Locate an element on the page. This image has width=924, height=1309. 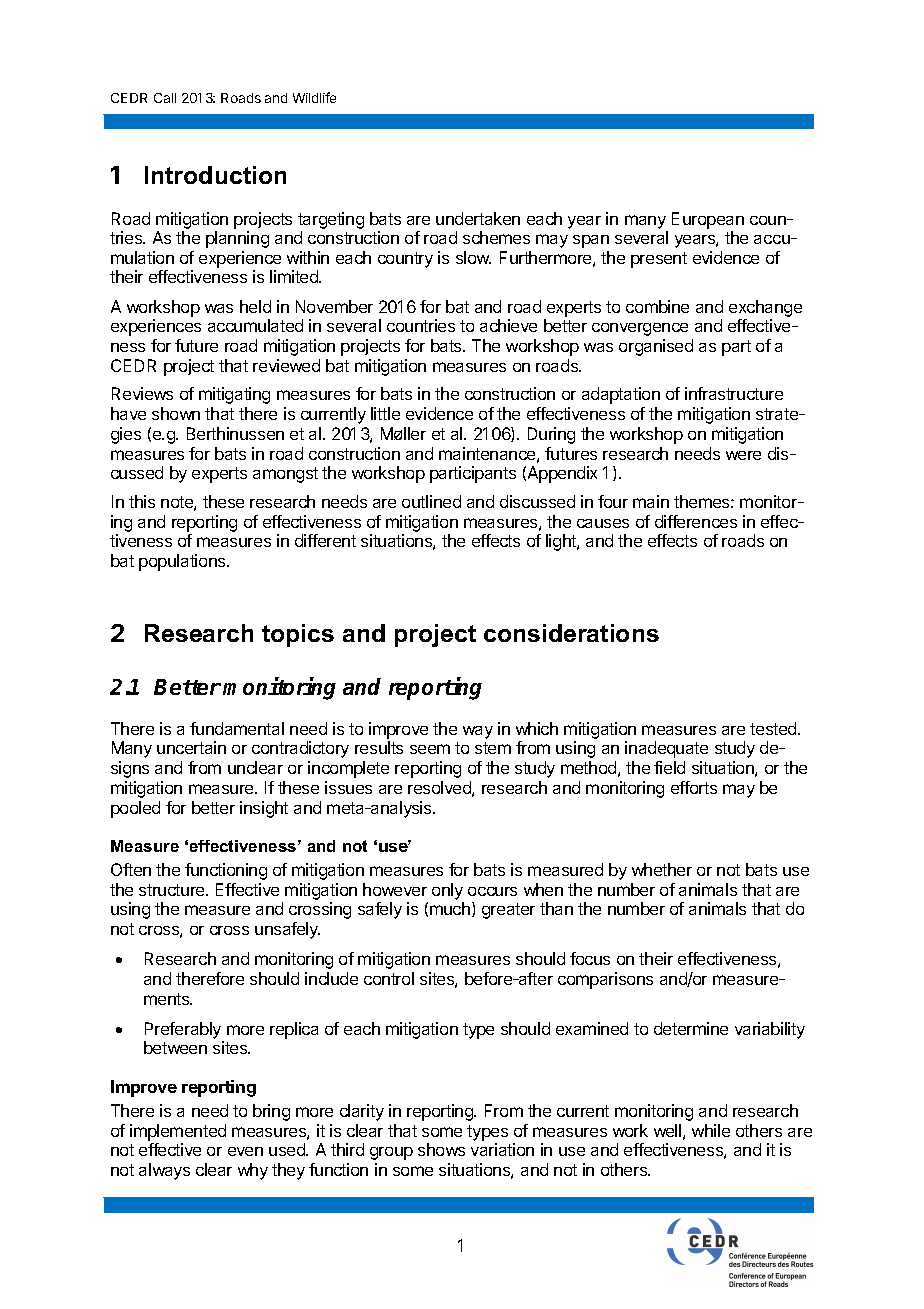
shown is located at coordinates (176, 413).
